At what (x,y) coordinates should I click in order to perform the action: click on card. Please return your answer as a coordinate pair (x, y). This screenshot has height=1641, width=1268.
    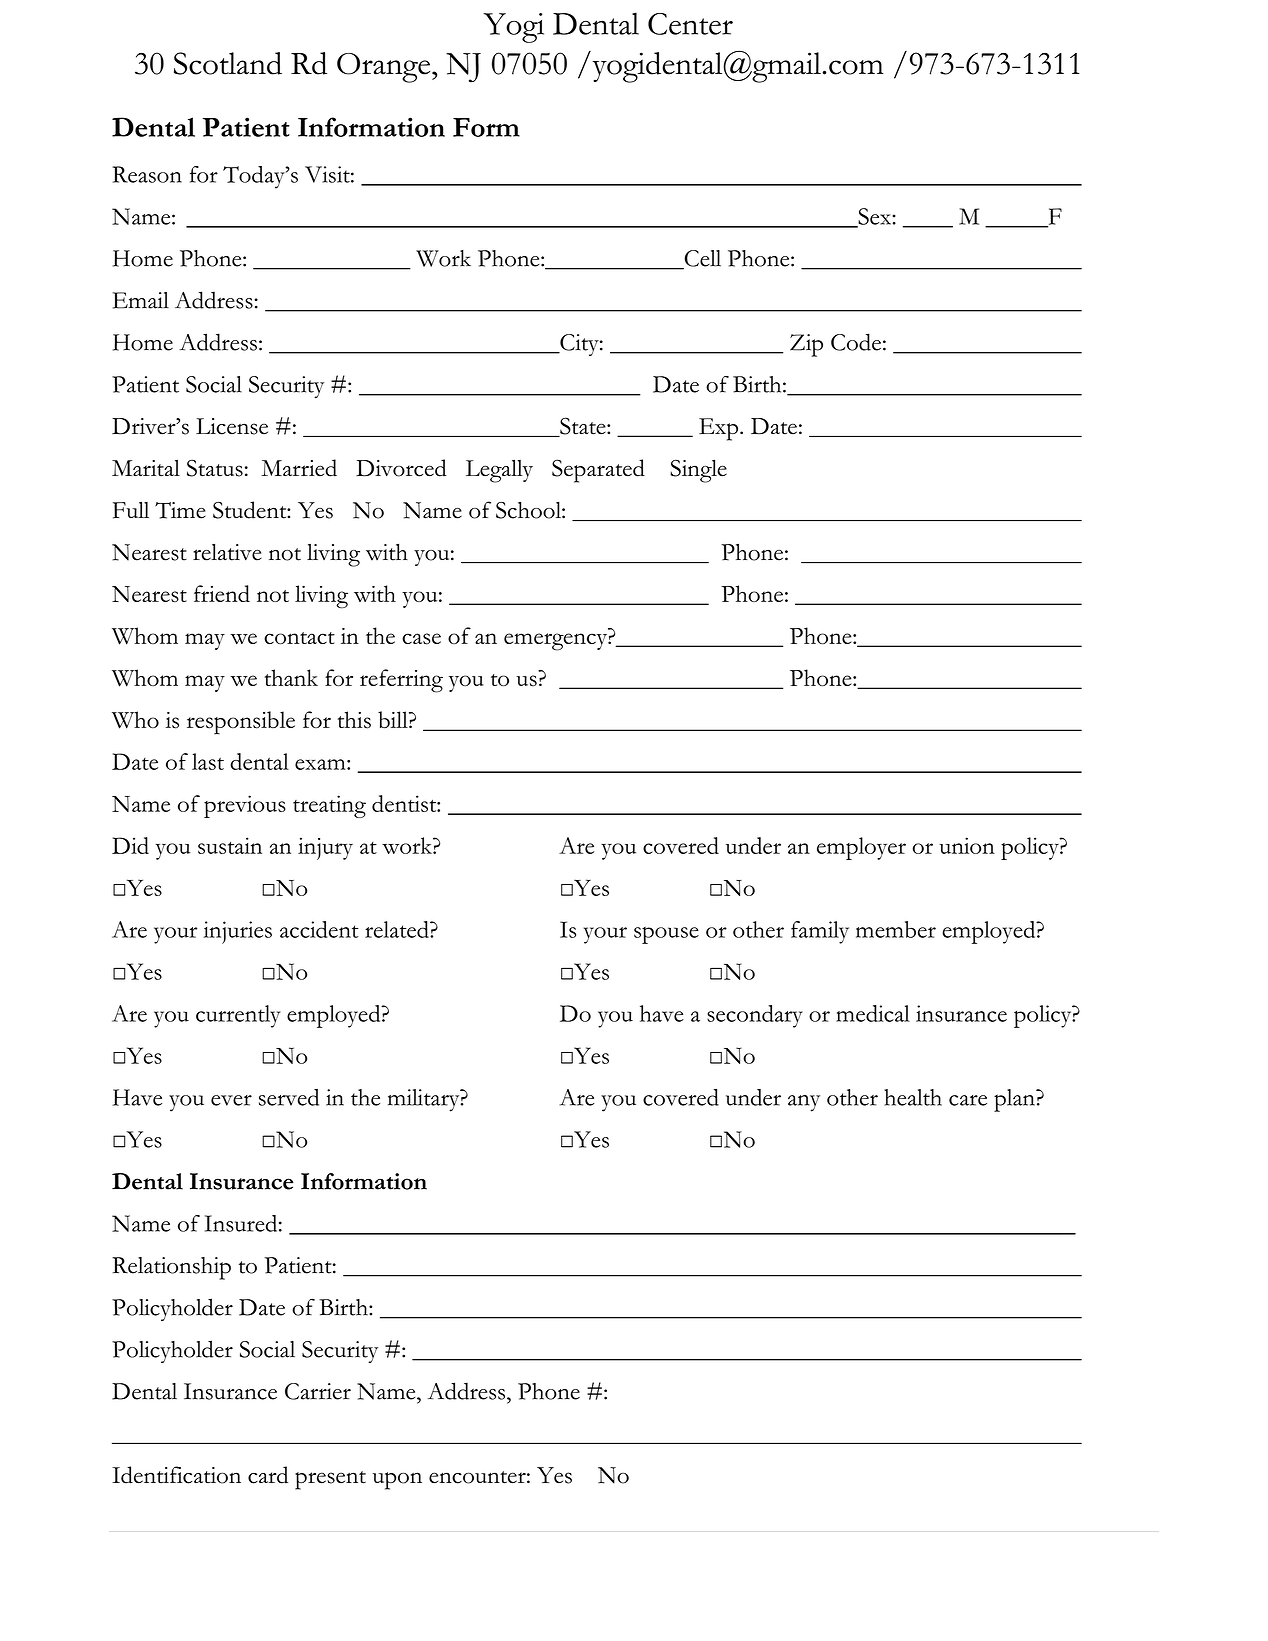
    Looking at the image, I should click on (268, 1475).
